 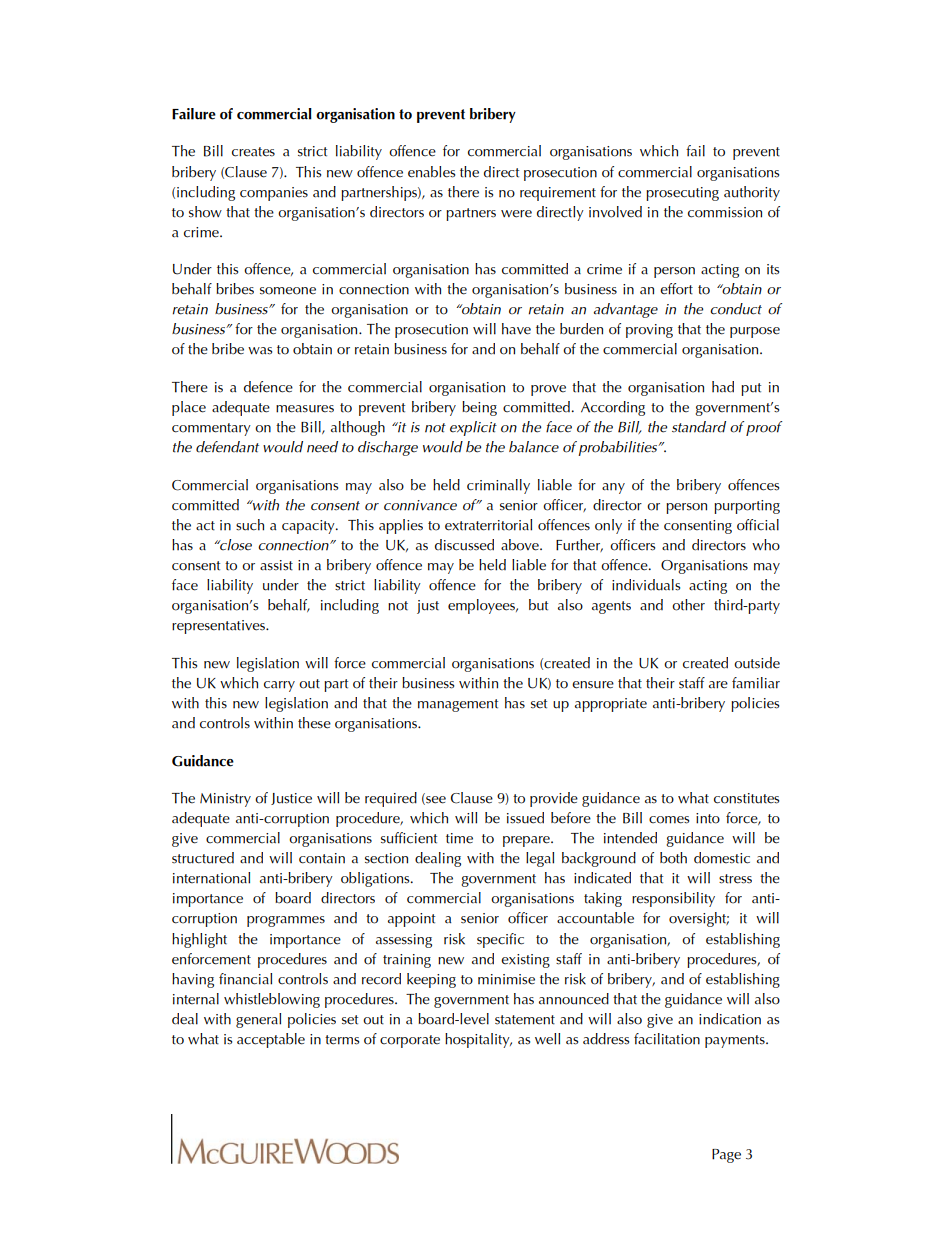 What do you see at coordinates (726, 1156) in the screenshot?
I see `Page` at bounding box center [726, 1156].
